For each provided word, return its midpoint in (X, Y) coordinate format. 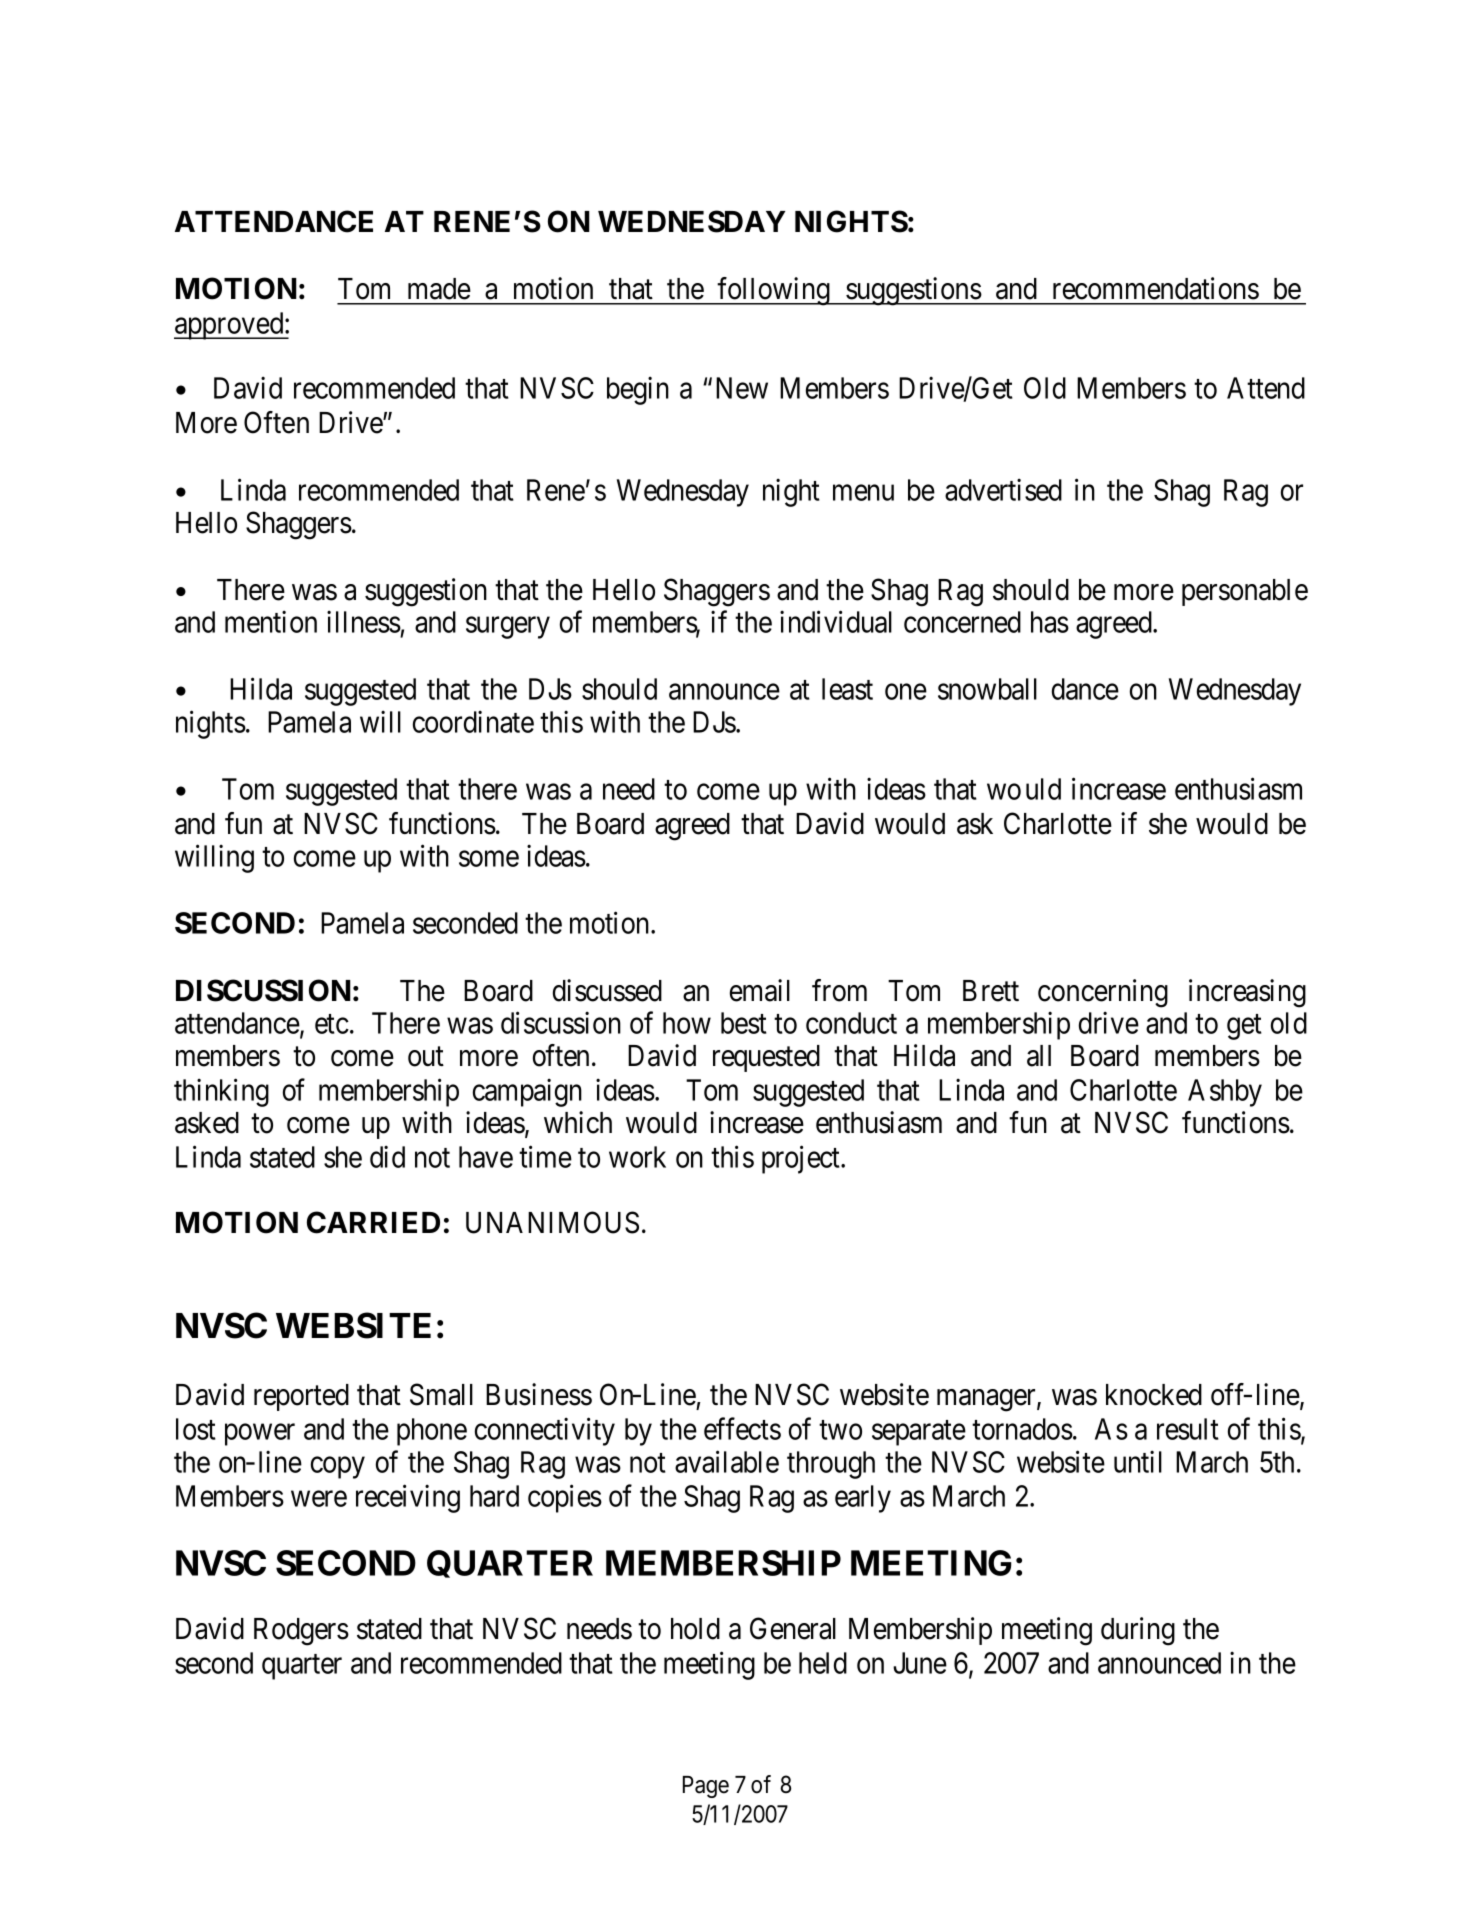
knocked (1154, 1395)
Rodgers (301, 1632)
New (742, 388)
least (847, 689)
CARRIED (373, 1222)
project (802, 1160)
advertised (1003, 489)
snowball (987, 689)
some (489, 859)
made (439, 289)
